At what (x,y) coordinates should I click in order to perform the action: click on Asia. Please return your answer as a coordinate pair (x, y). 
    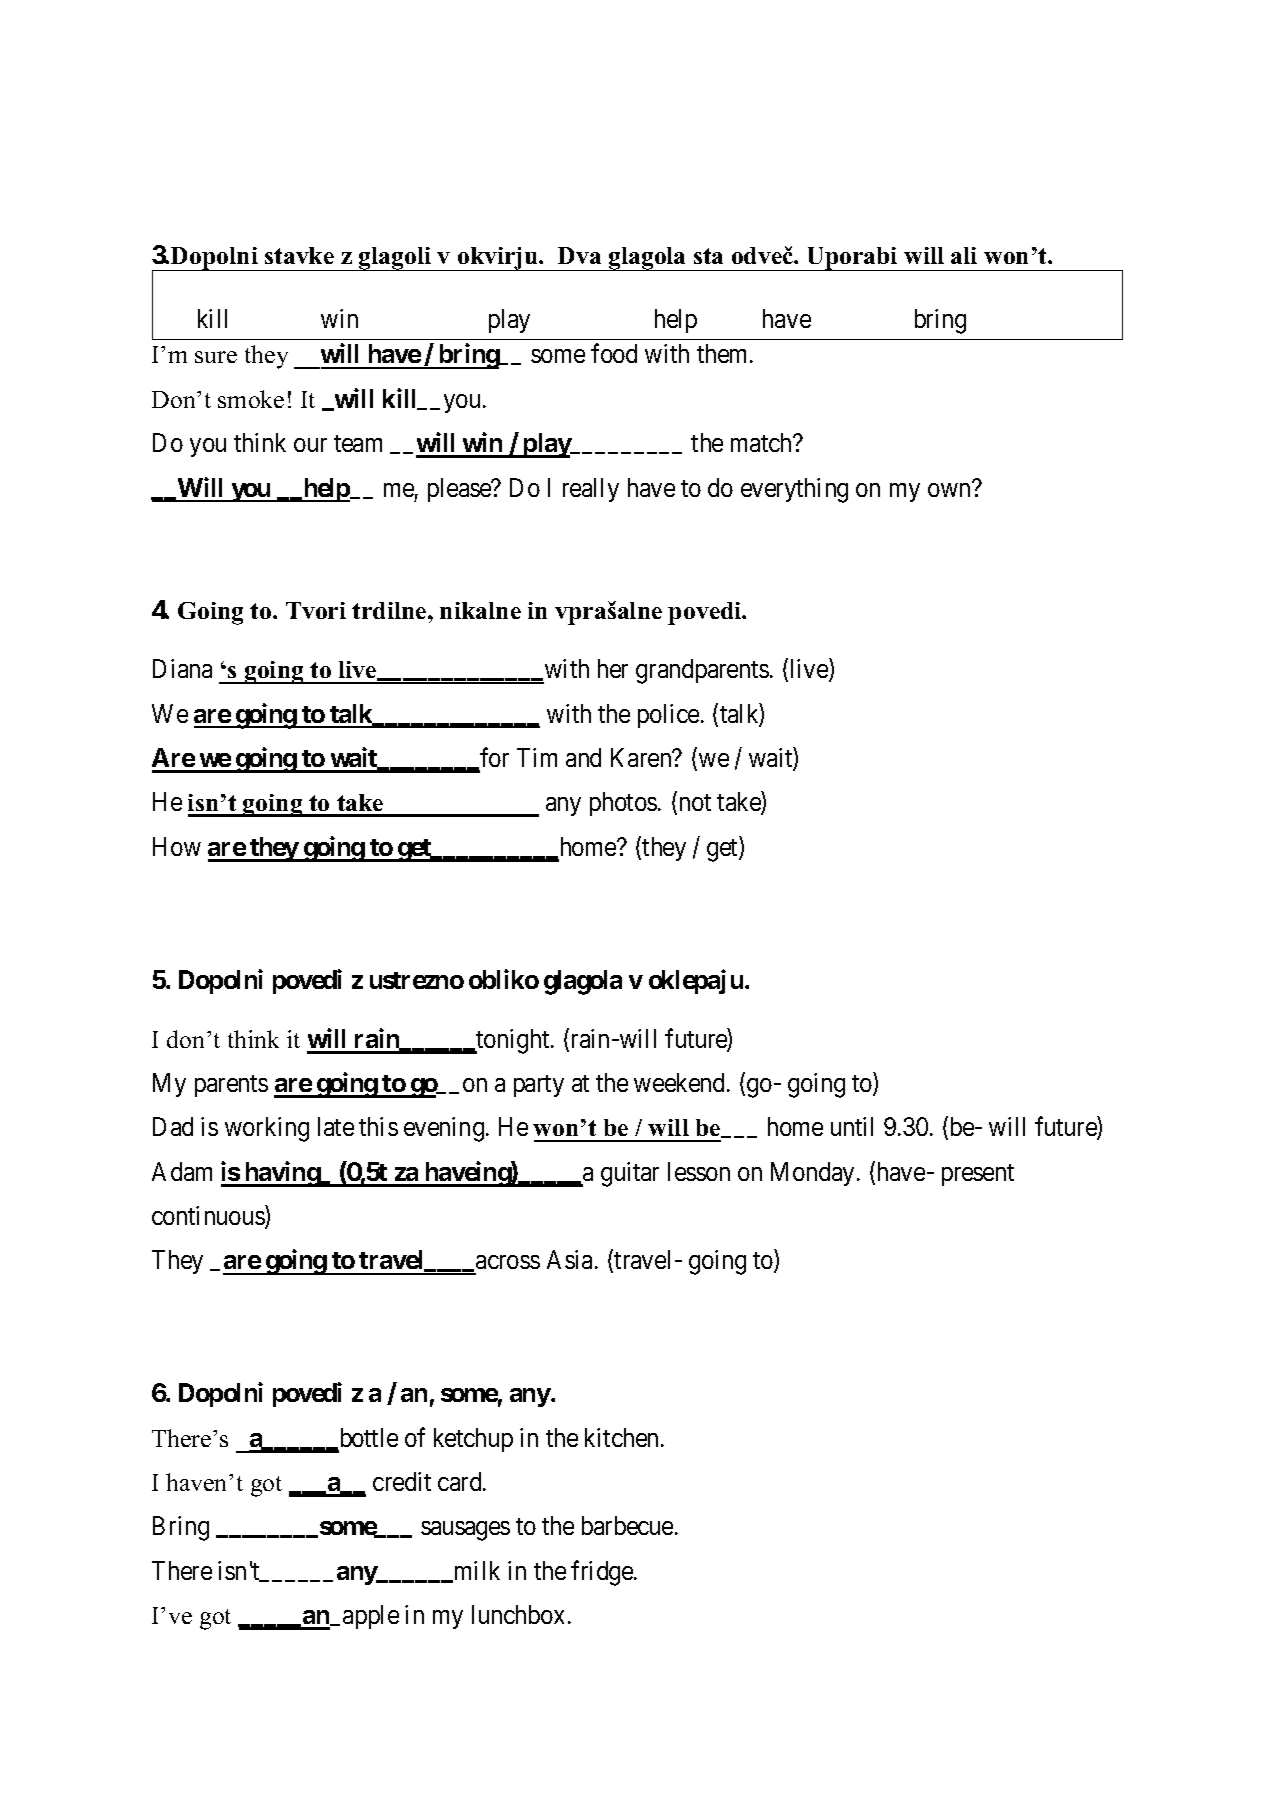
    Looking at the image, I should click on (571, 1259).
